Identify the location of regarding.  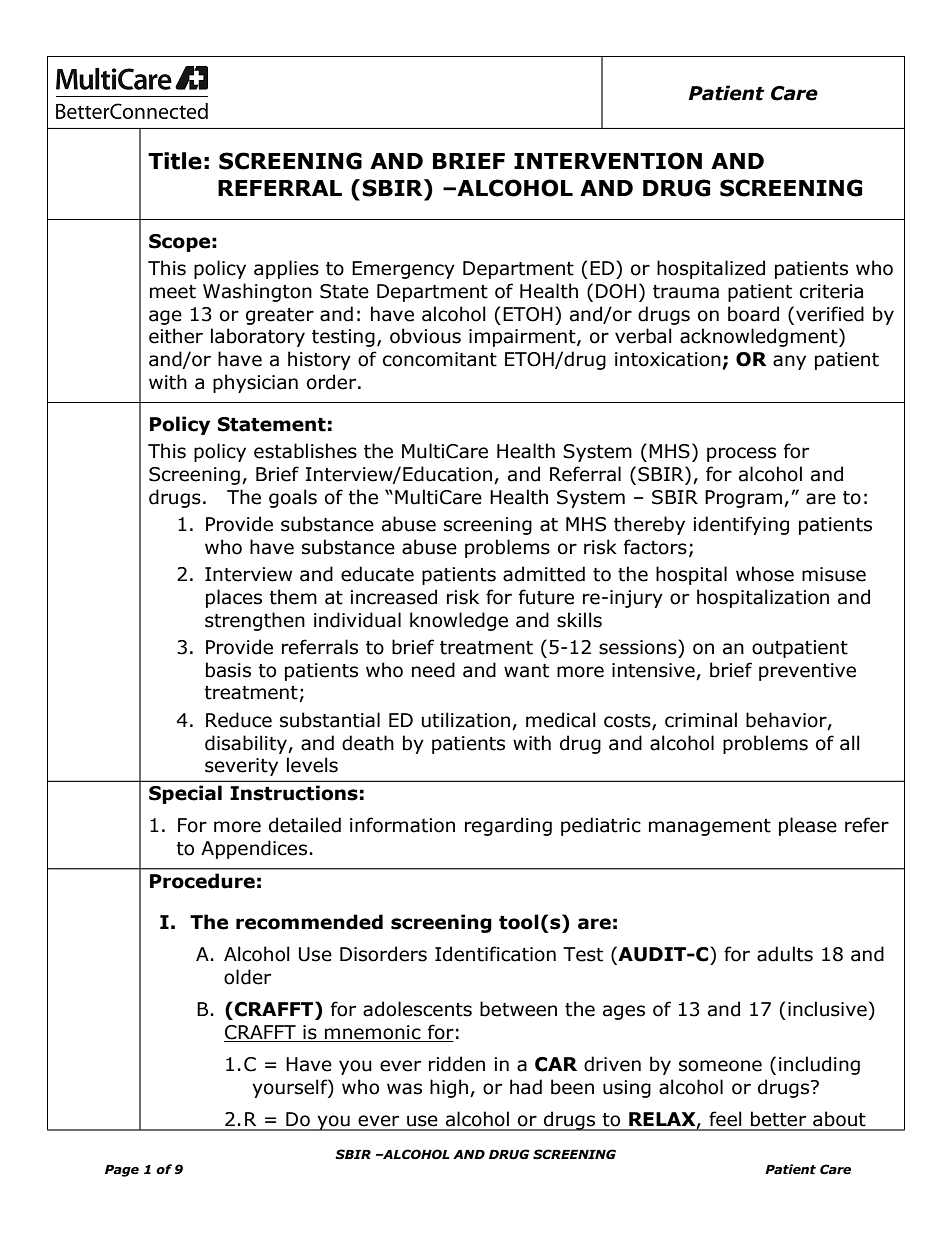
(508, 826).
